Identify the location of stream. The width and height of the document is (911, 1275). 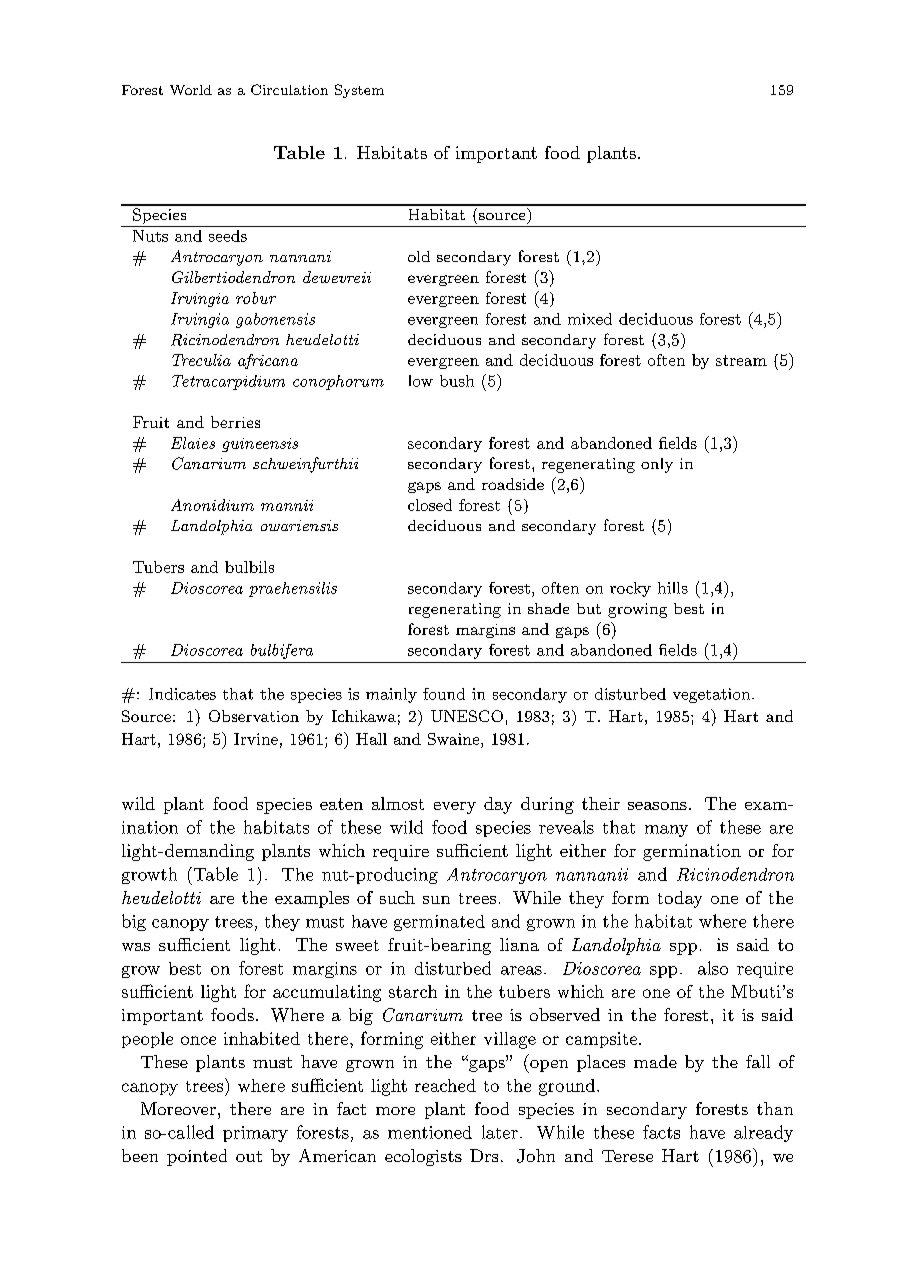
(741, 360).
